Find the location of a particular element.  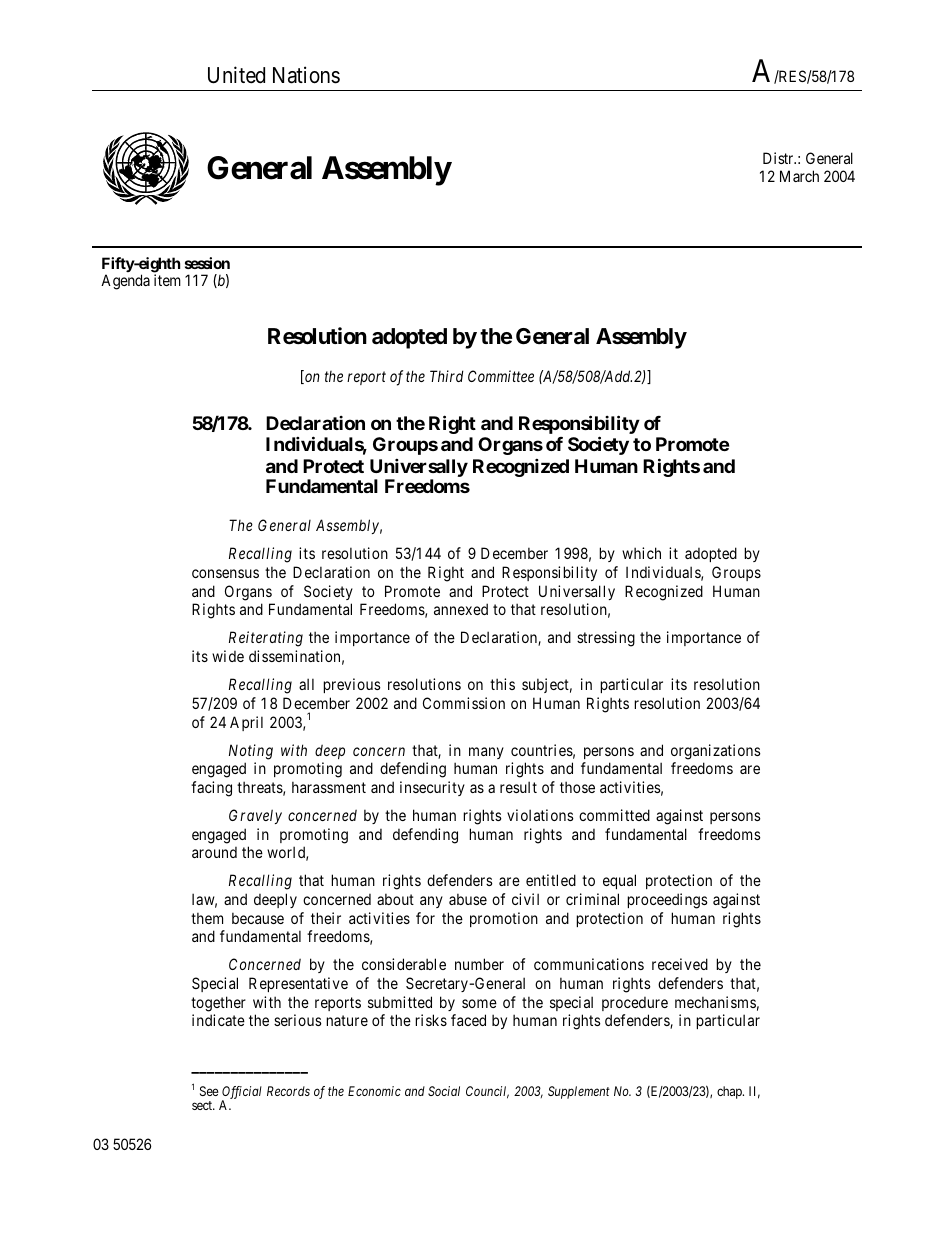

United is located at coordinates (236, 75).
